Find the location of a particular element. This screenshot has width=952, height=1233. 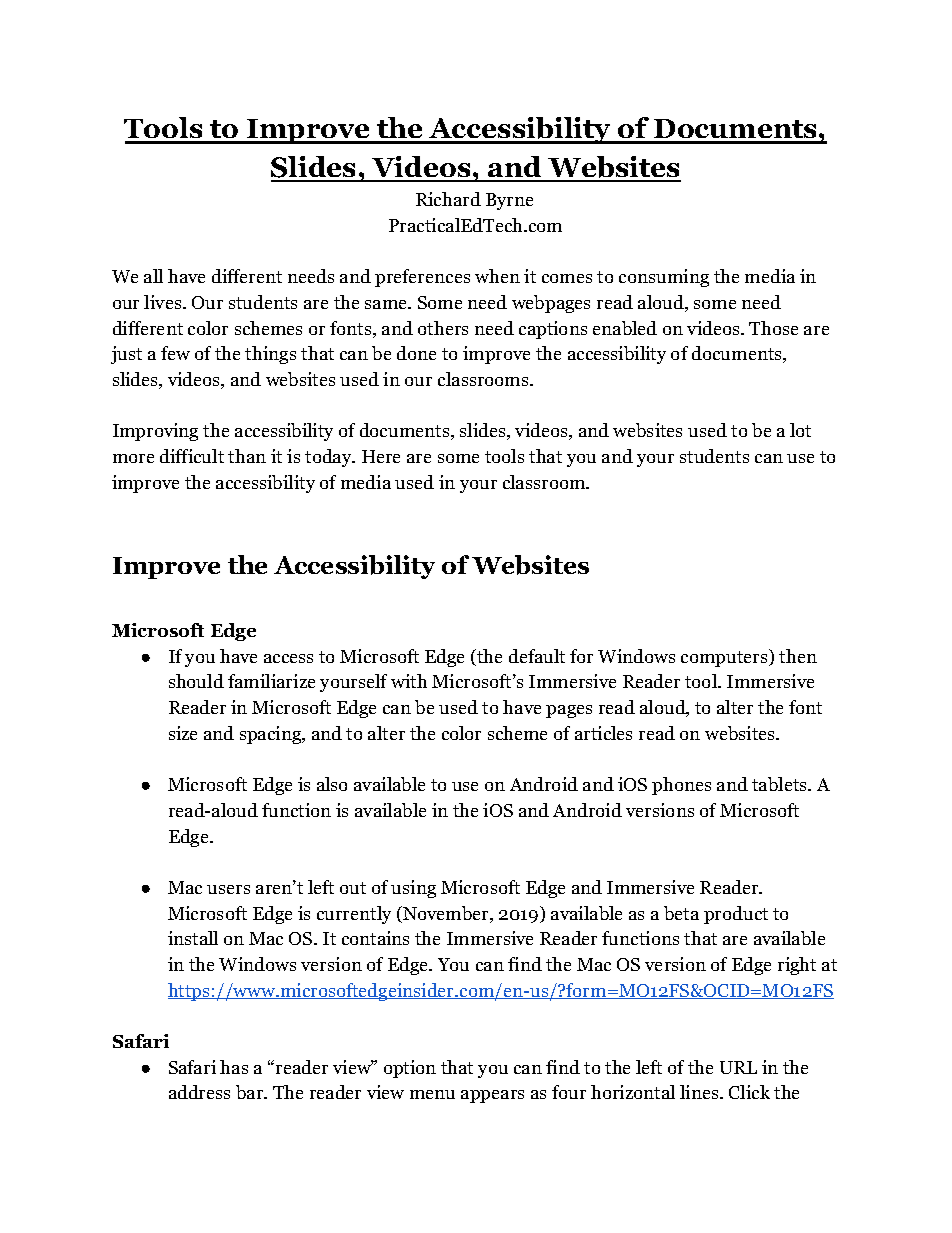

Here is located at coordinates (381, 456).
